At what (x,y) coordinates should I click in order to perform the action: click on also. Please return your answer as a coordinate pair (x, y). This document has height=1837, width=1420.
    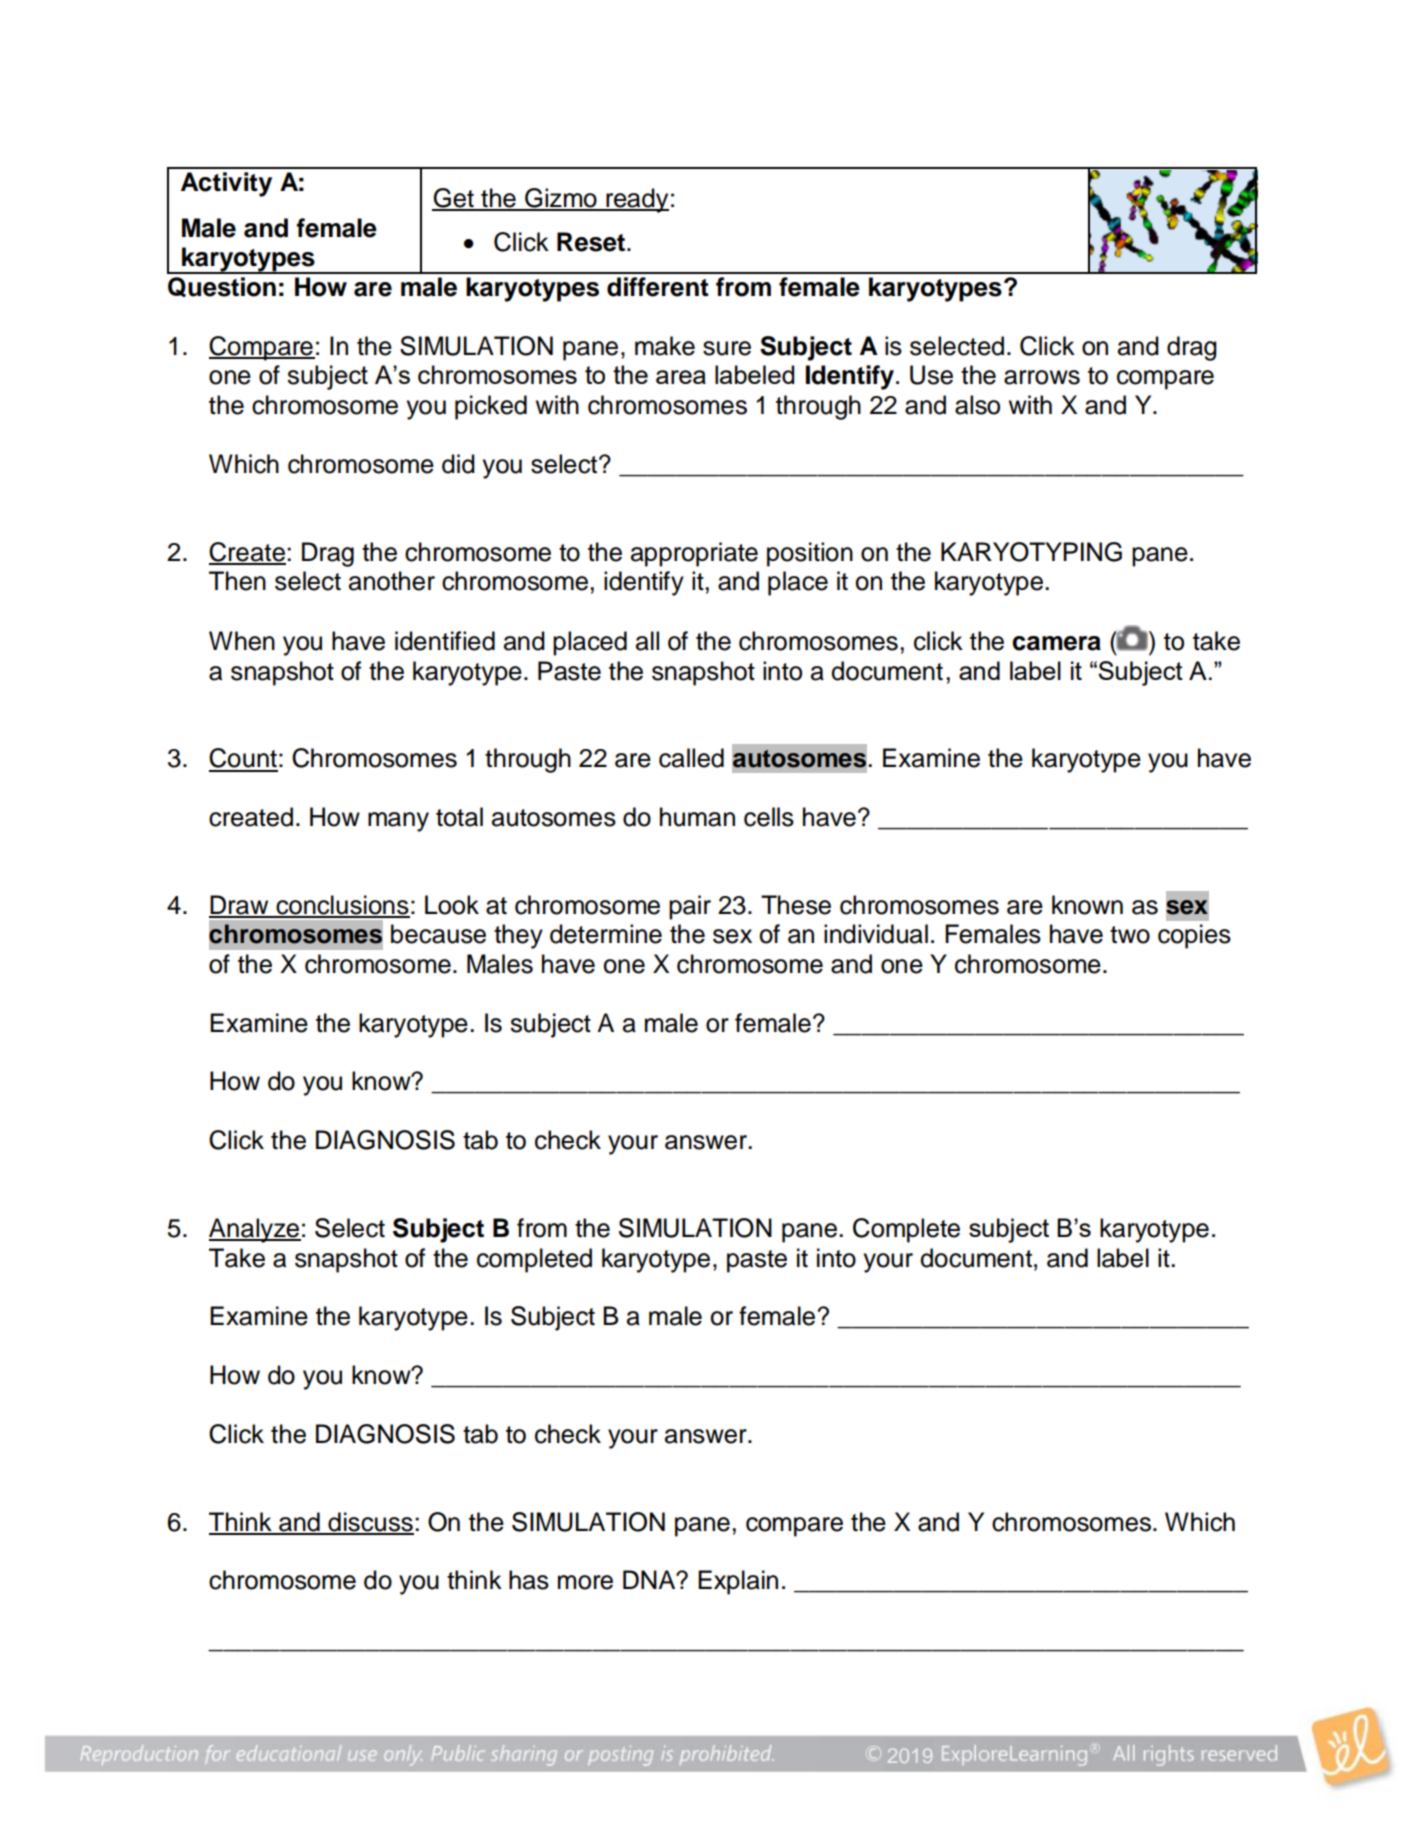
    Looking at the image, I should click on (977, 405).
